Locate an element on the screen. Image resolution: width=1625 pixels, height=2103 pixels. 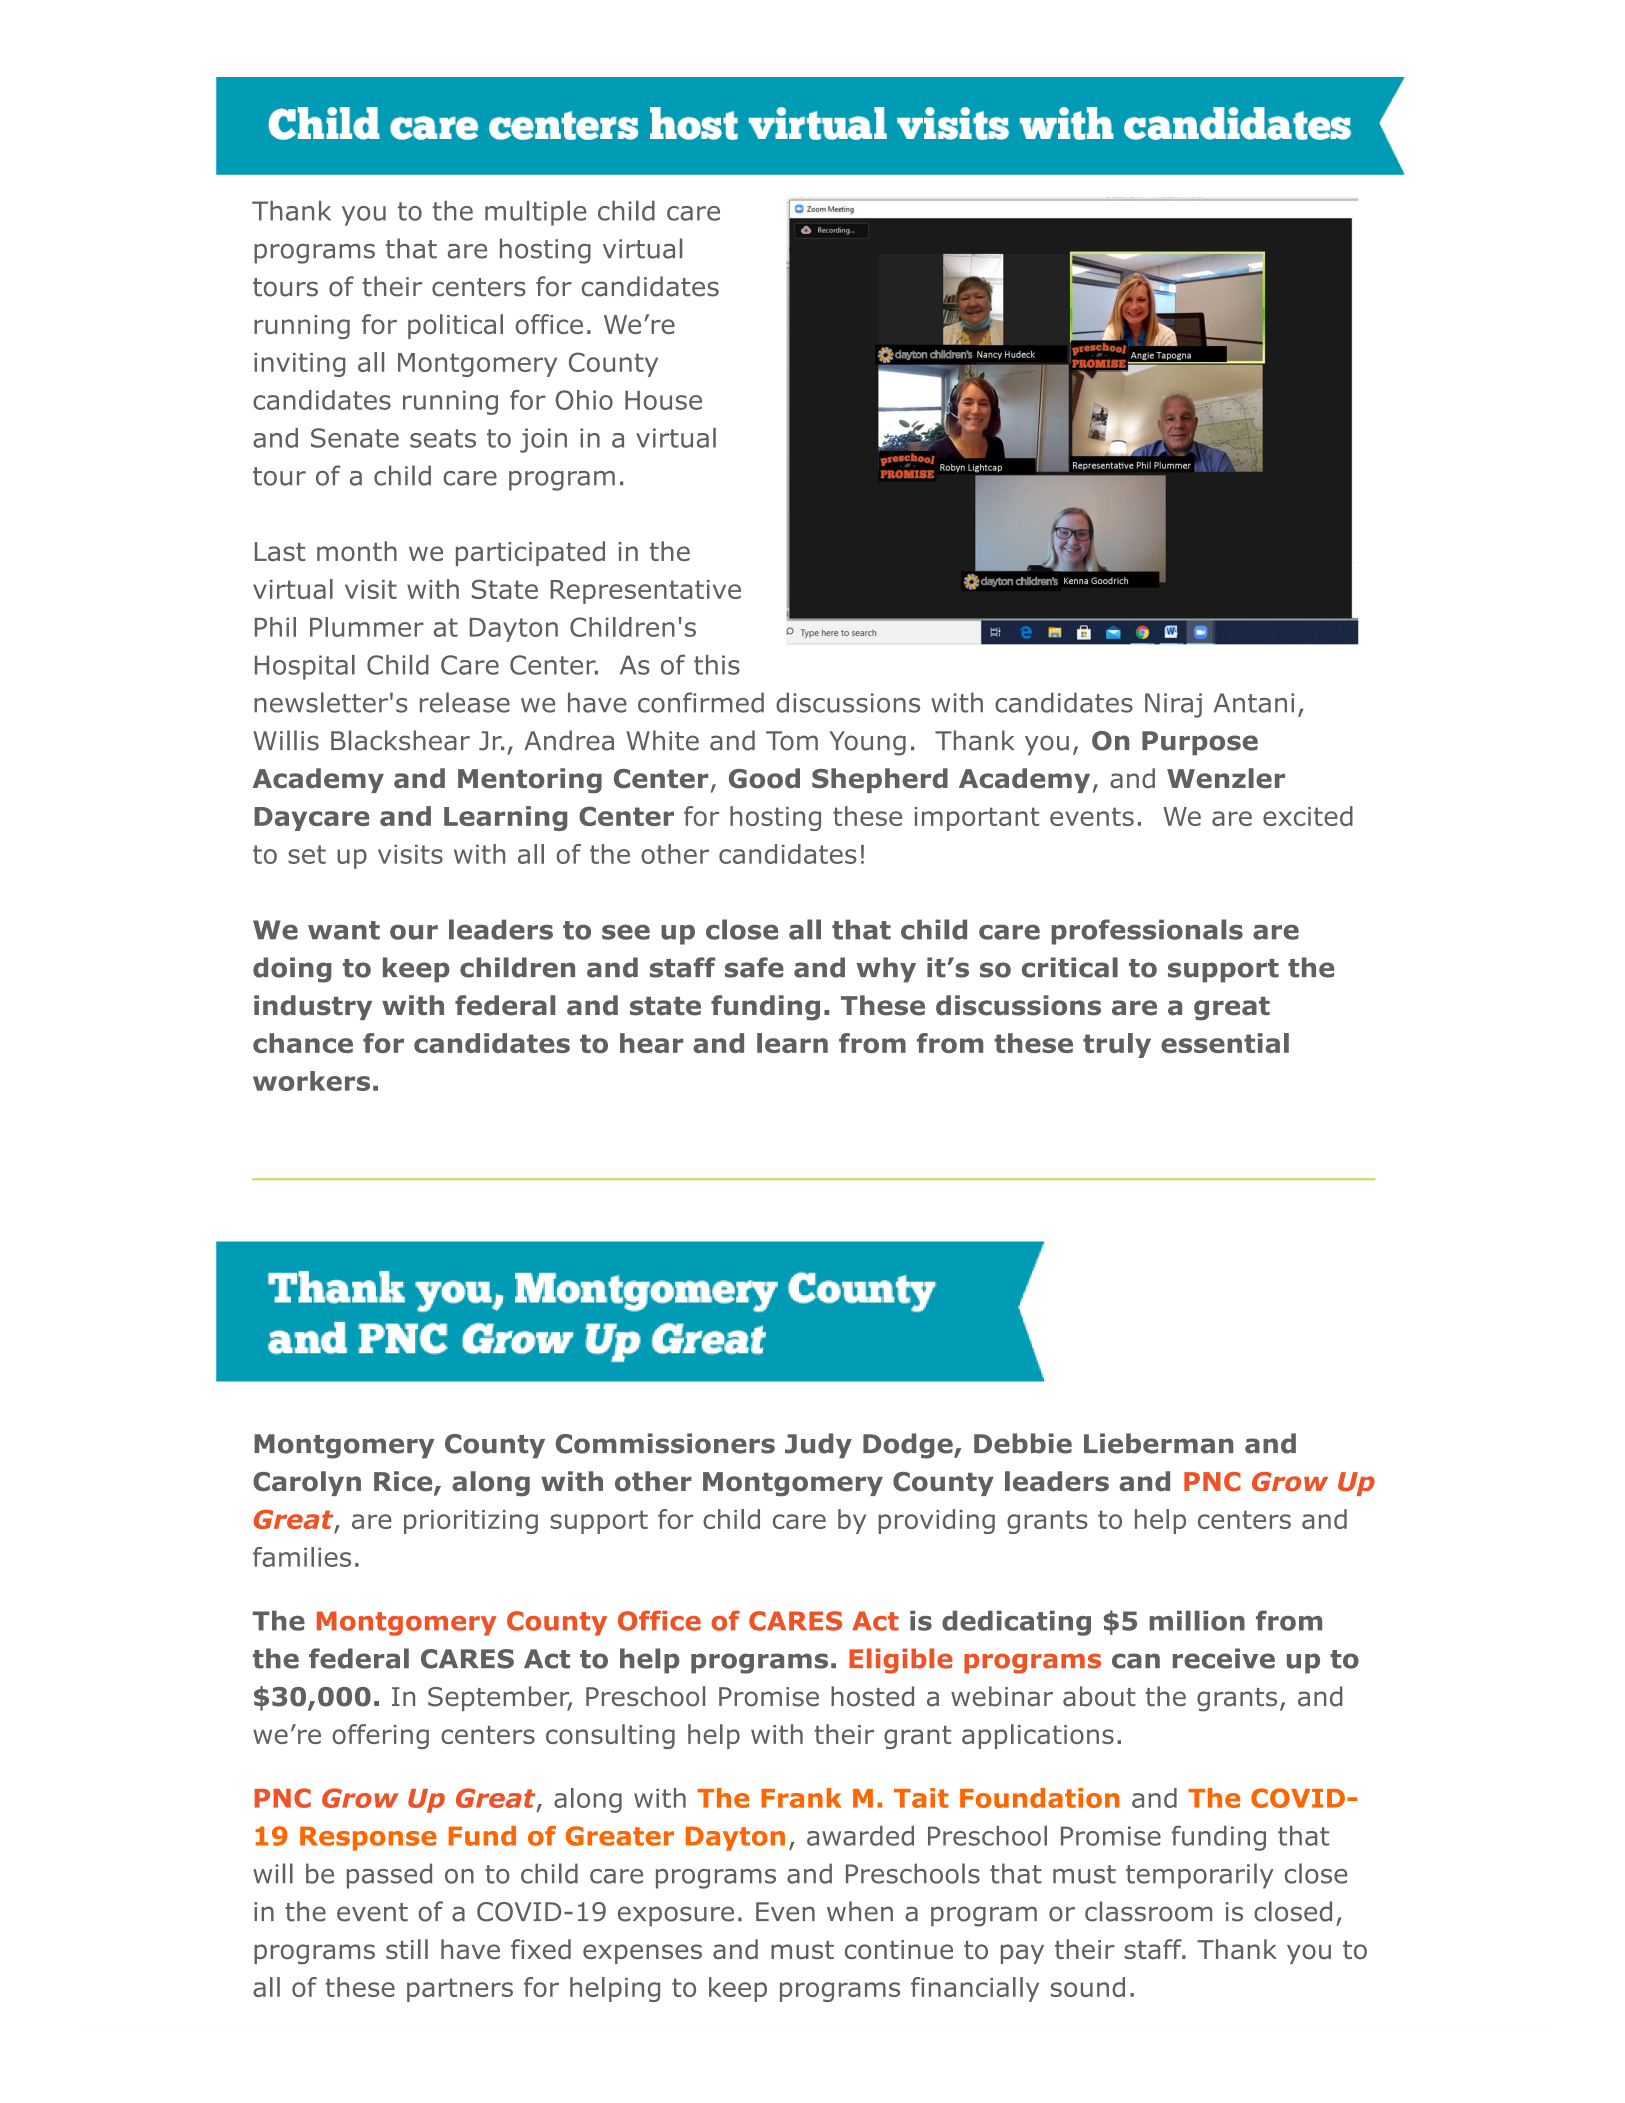
safe is located at coordinates (754, 967).
